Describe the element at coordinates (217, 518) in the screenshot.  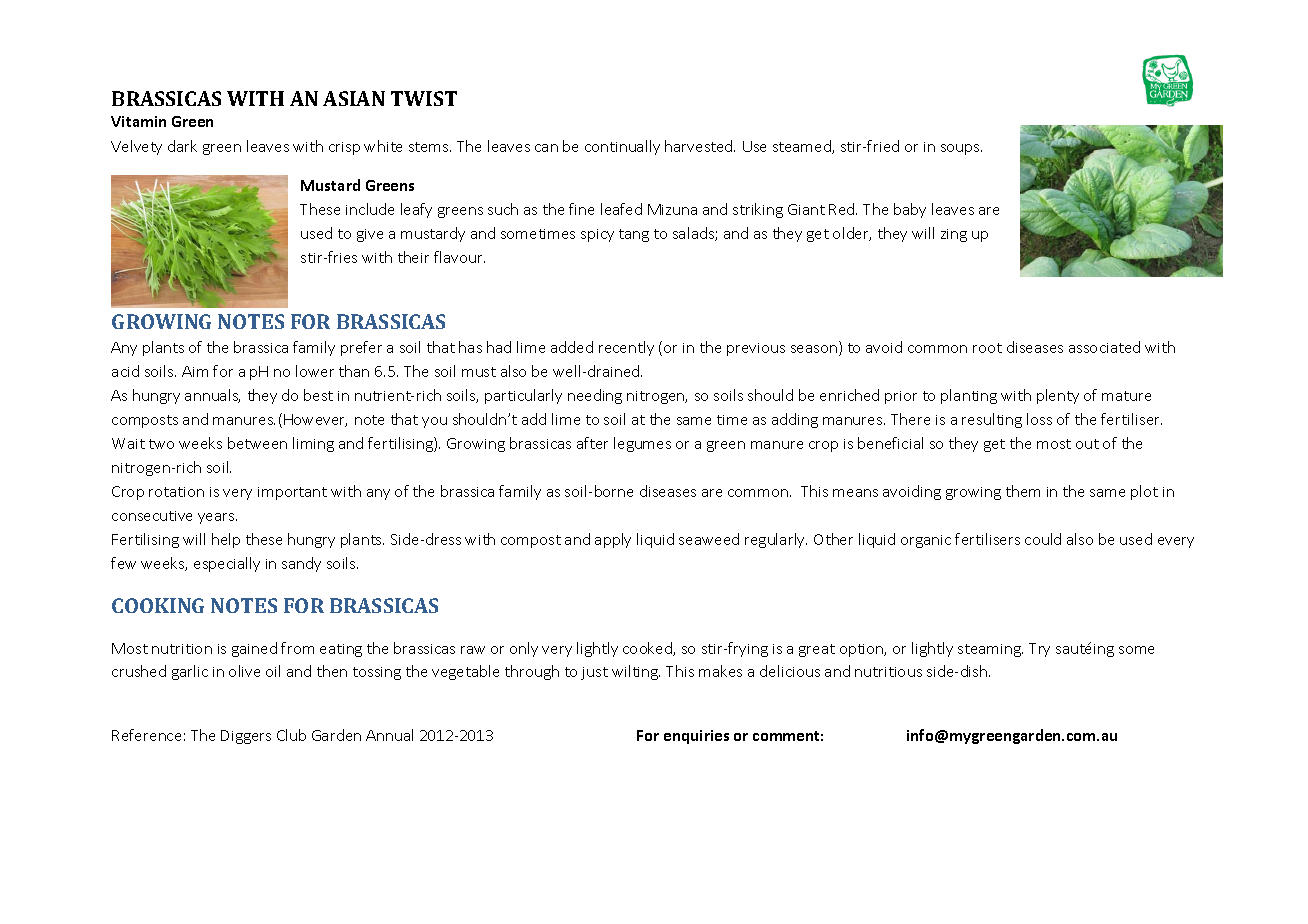
I see `years` at that location.
